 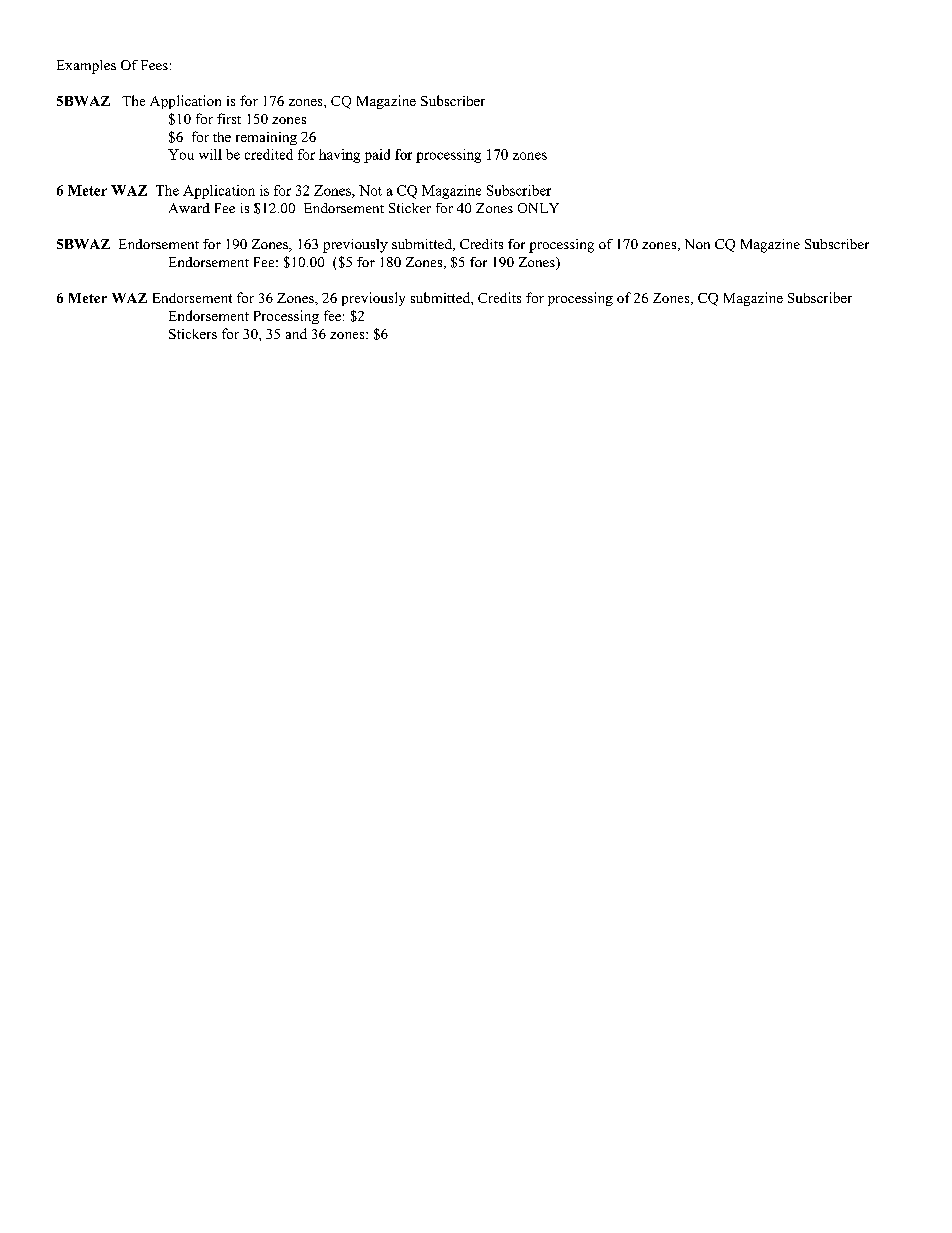 I want to click on Fees, so click(x=154, y=65).
